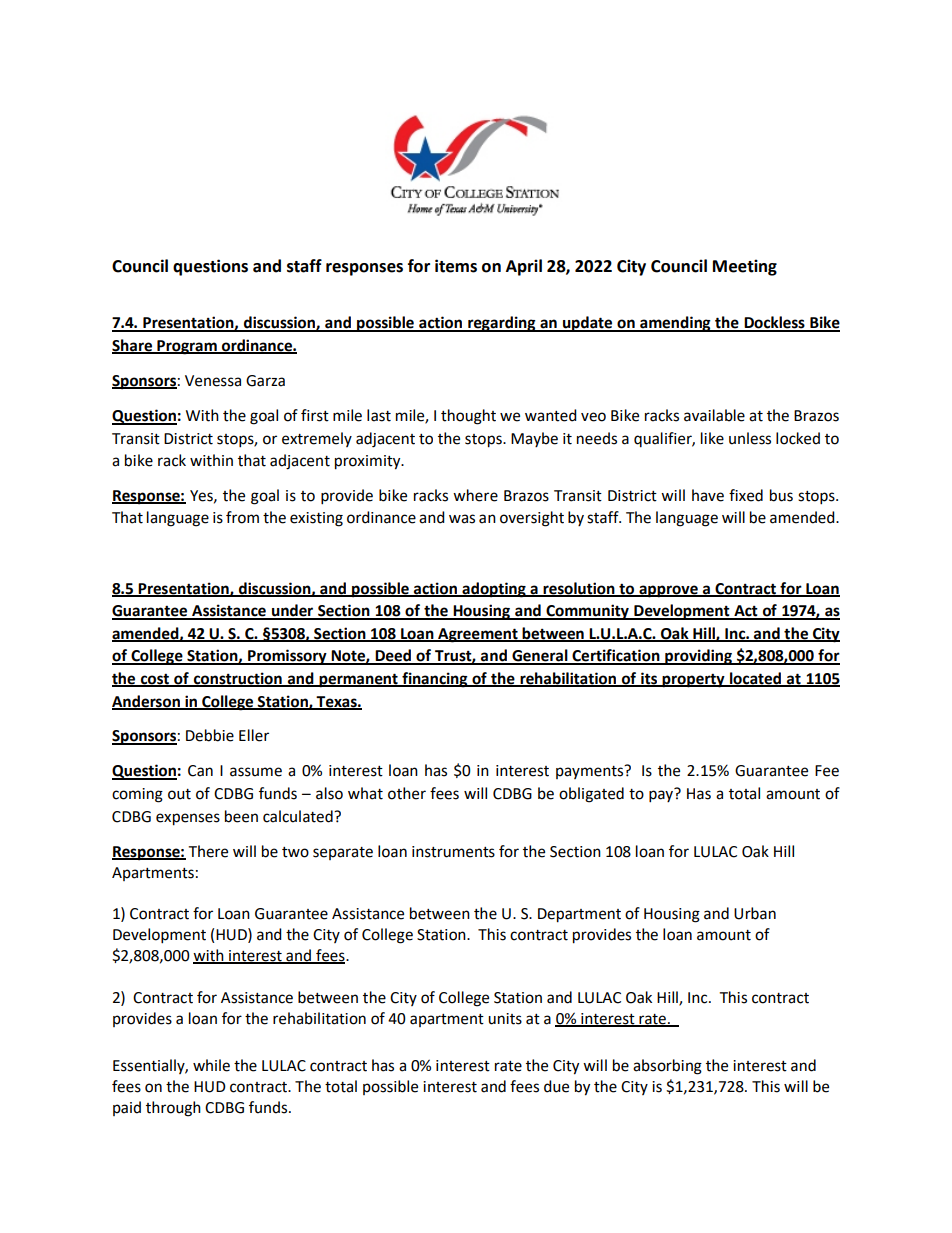 This page has width=952, height=1233. What do you see at coordinates (667, 1067) in the page?
I see `absorbing` at bounding box center [667, 1067].
